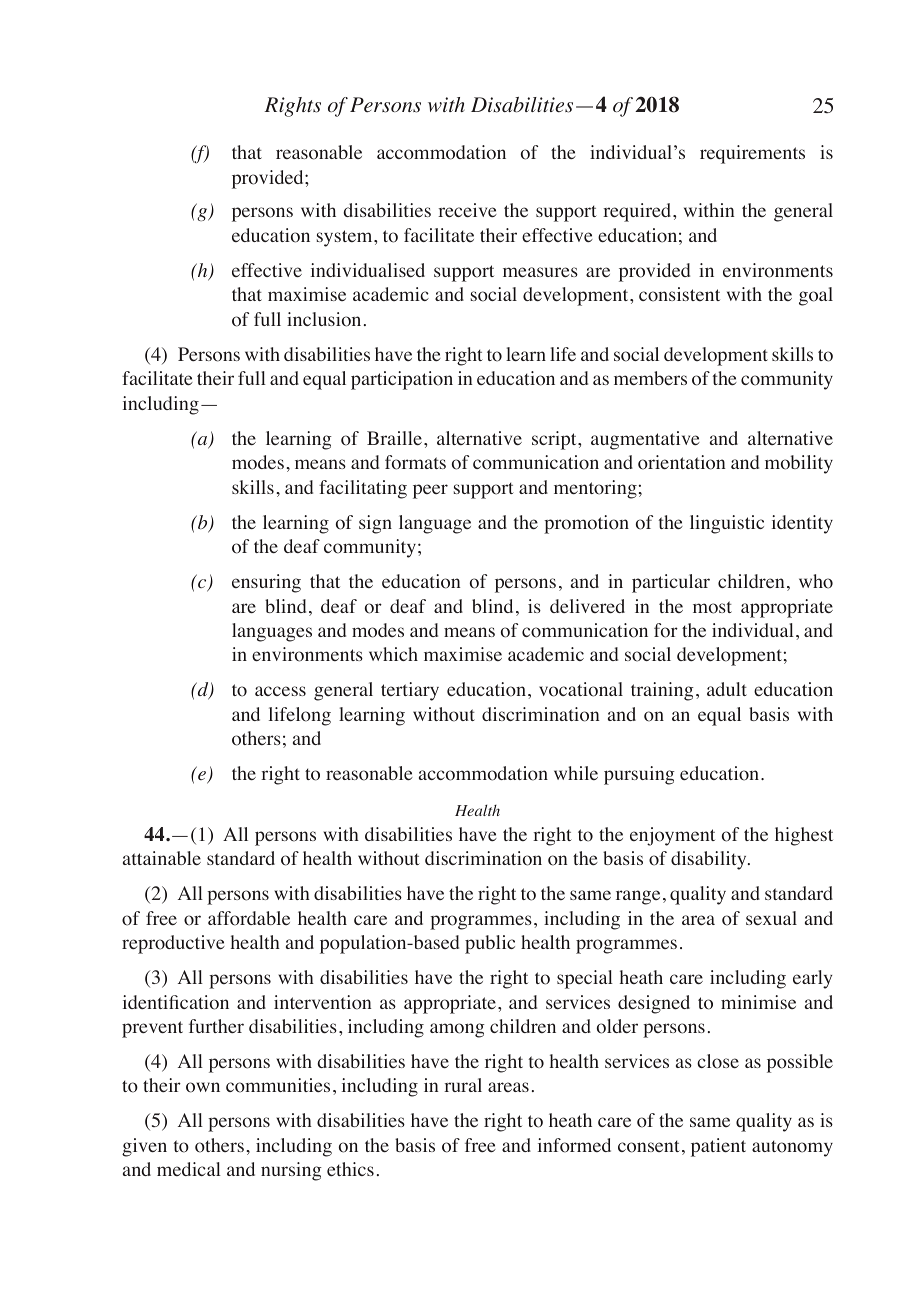  What do you see at coordinates (752, 154) in the screenshot?
I see `requirements` at bounding box center [752, 154].
